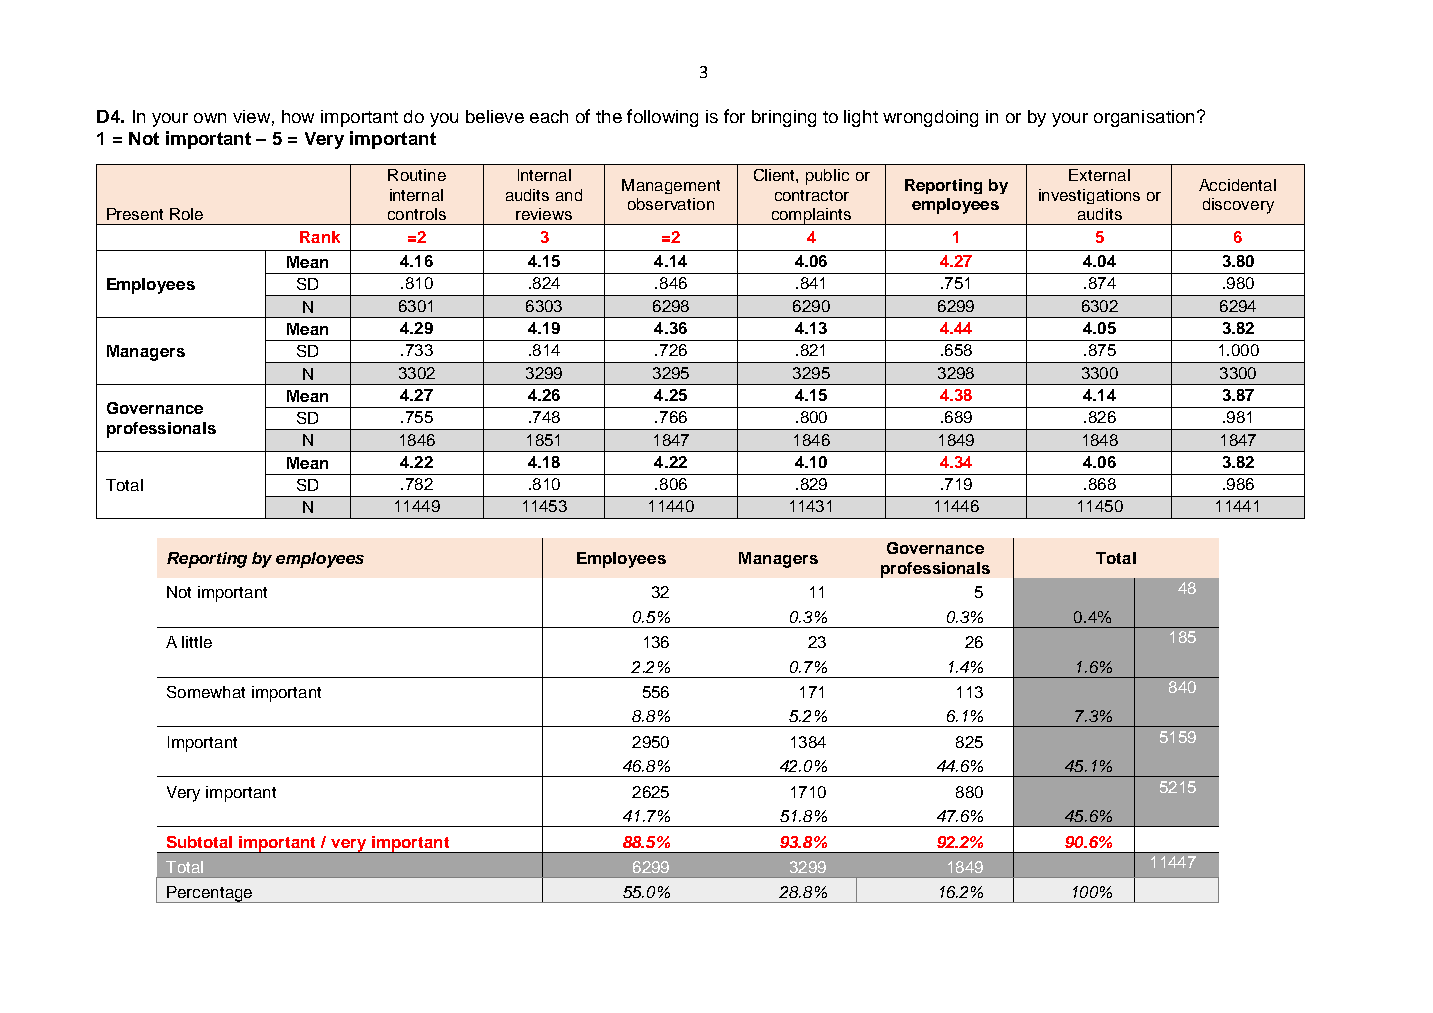 The width and height of the document is (1433, 1013). What do you see at coordinates (812, 195) in the document?
I see `contractor` at bounding box center [812, 195].
